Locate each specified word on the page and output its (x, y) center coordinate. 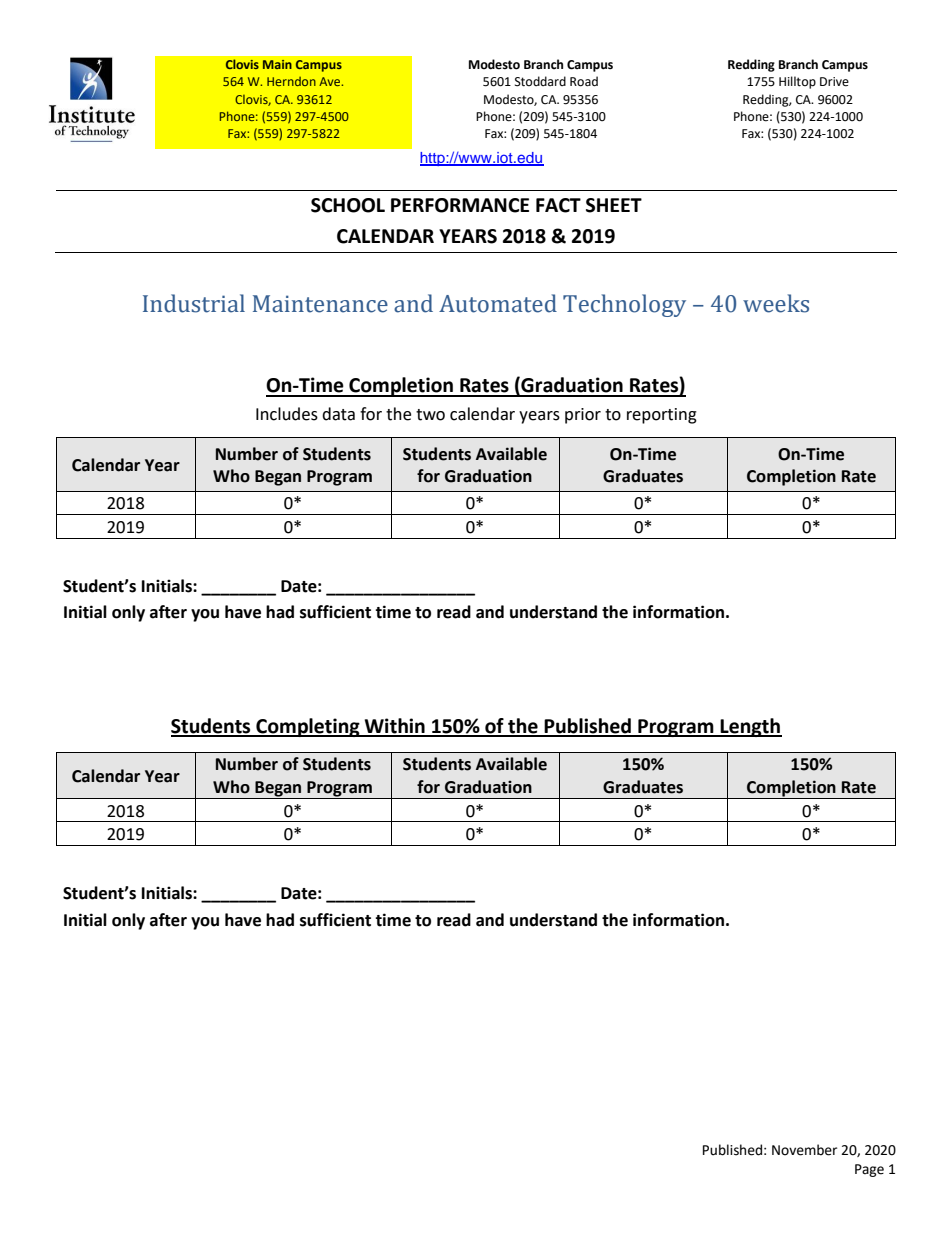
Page (869, 1170)
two (430, 415)
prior (583, 416)
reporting (662, 416)
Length (750, 727)
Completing (308, 727)
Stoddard (540, 81)
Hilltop (797, 82)
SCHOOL (348, 205)
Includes (287, 414)
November (804, 1150)
